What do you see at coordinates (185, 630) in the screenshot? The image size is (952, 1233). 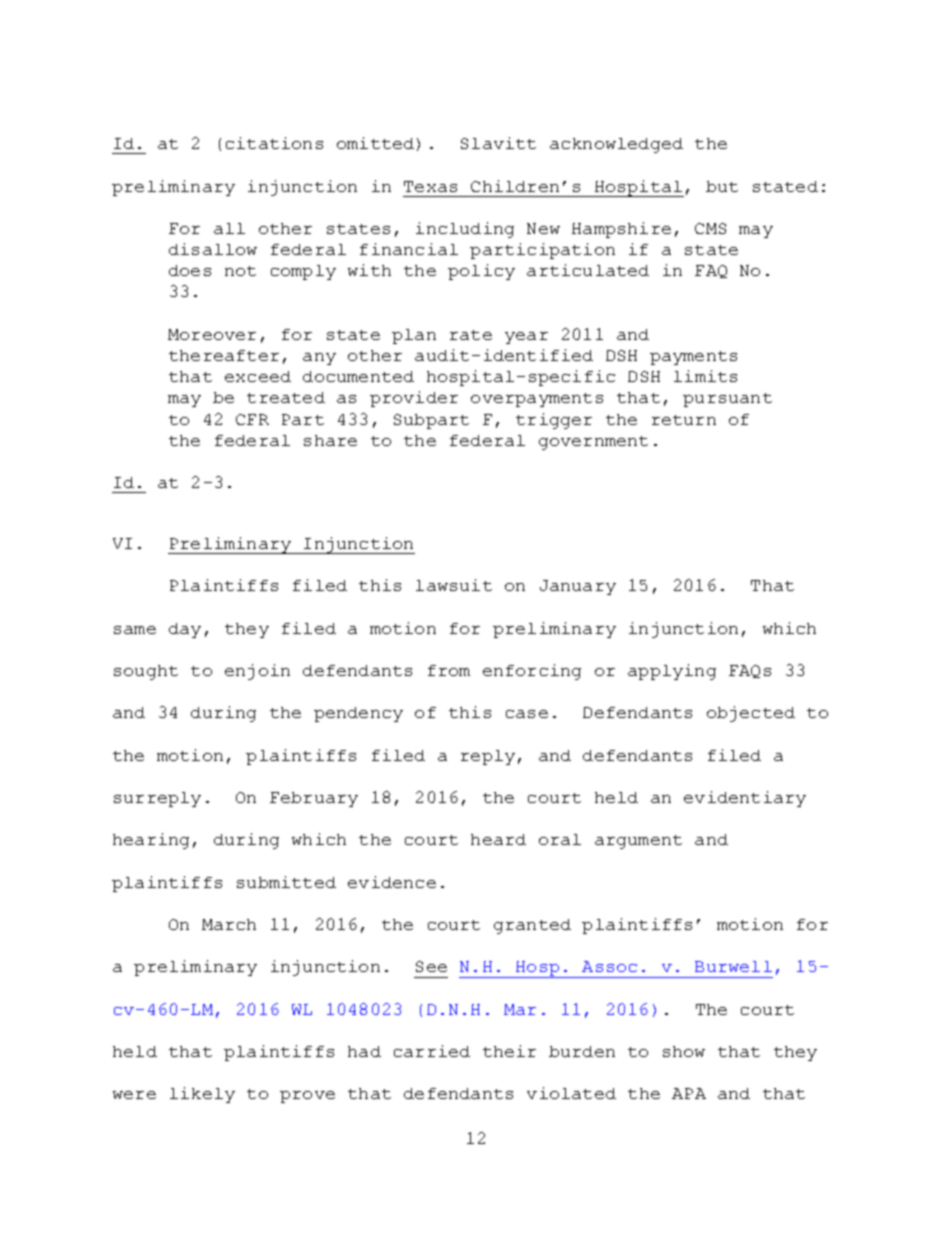 I see `day` at bounding box center [185, 630].
